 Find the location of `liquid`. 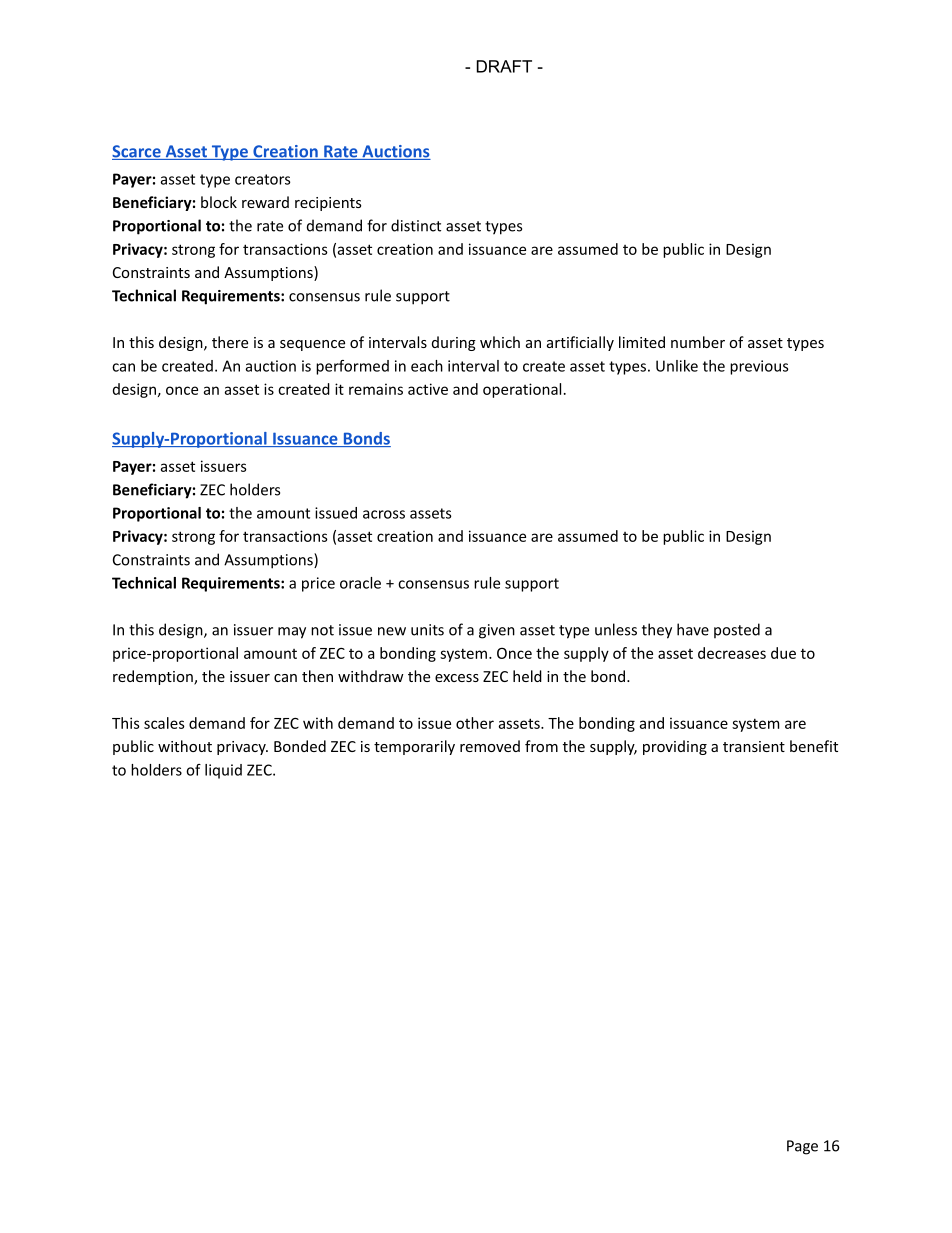

liquid is located at coordinates (223, 771).
